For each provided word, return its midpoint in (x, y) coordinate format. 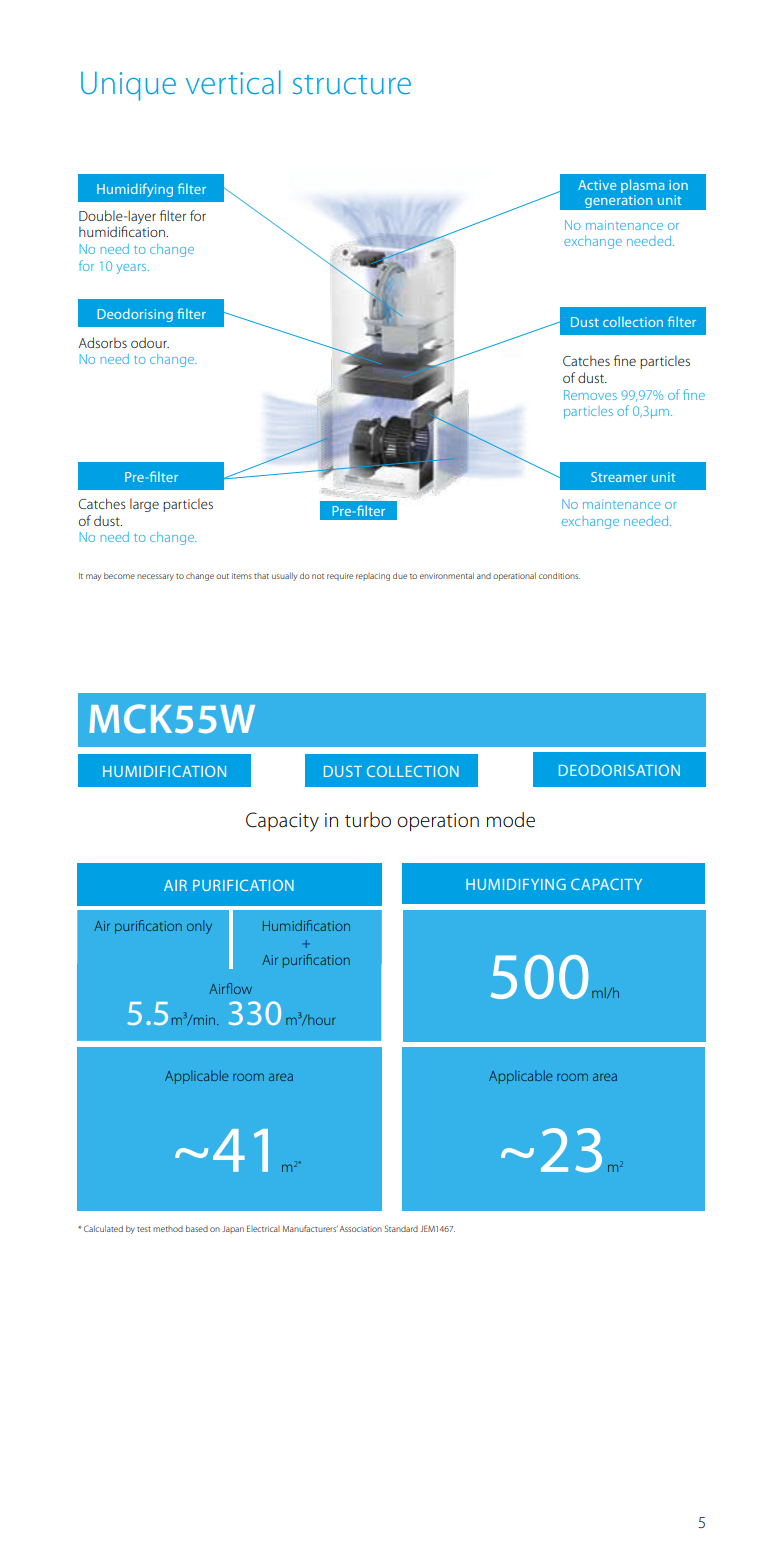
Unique (128, 86)
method (168, 1229)
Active (597, 185)
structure (352, 84)
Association (360, 1229)
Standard (401, 1228)
